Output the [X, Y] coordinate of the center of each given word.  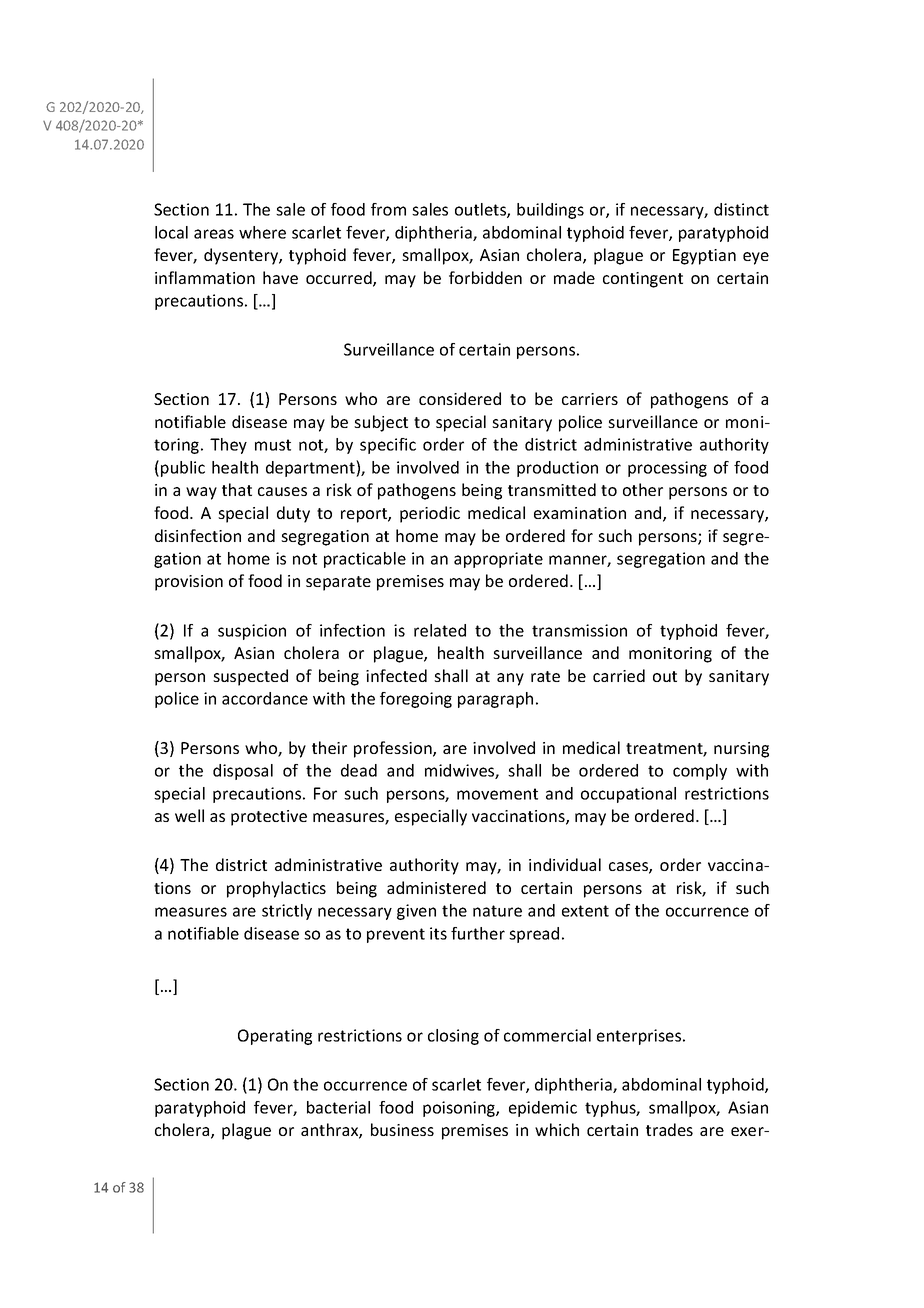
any [510, 679]
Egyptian [704, 257]
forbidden [485, 277]
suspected [250, 677]
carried [619, 675]
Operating [275, 1037]
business [402, 1129]
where [262, 232]
